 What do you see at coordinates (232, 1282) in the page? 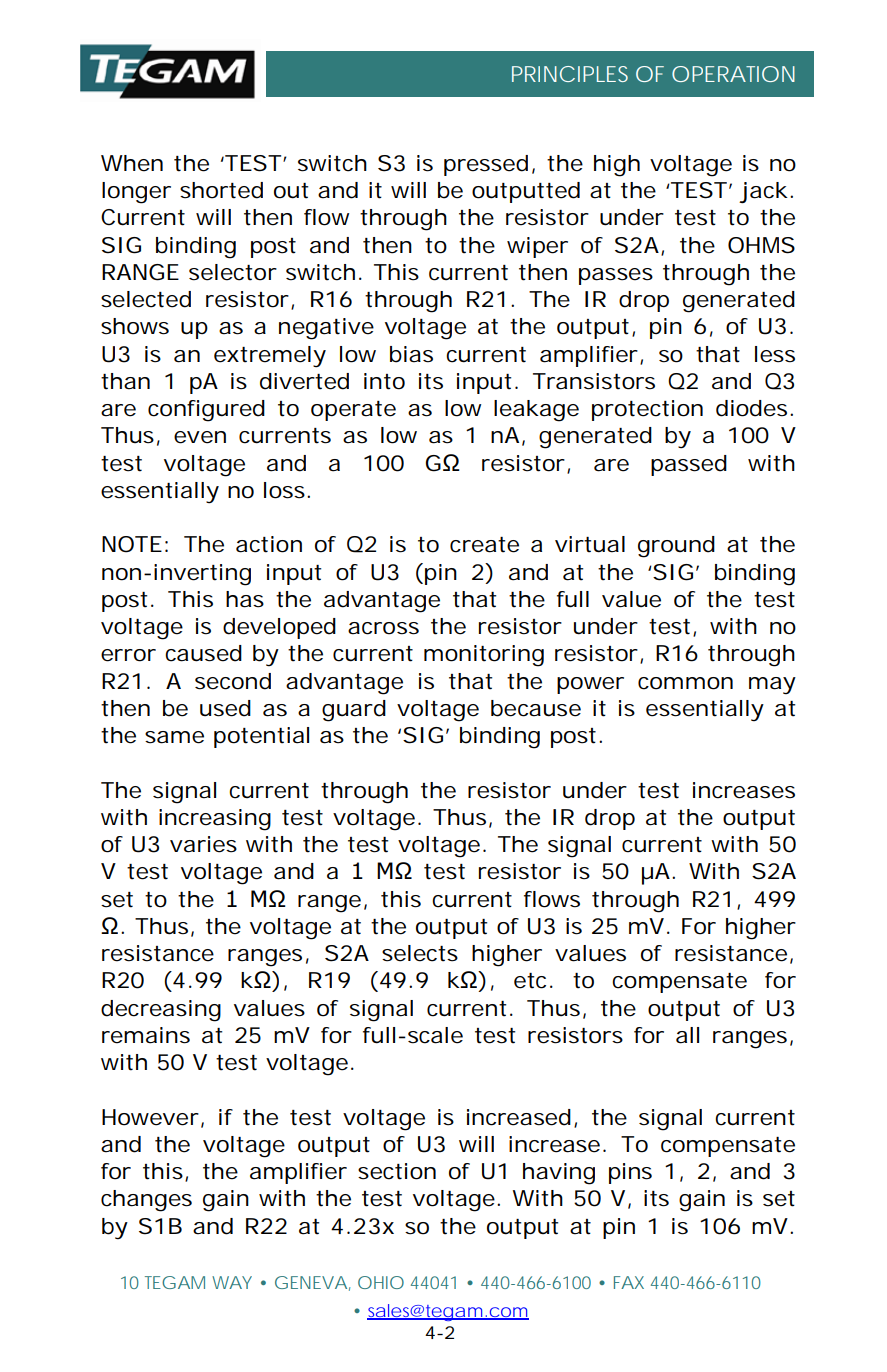
I see `WAY` at bounding box center [232, 1282].
